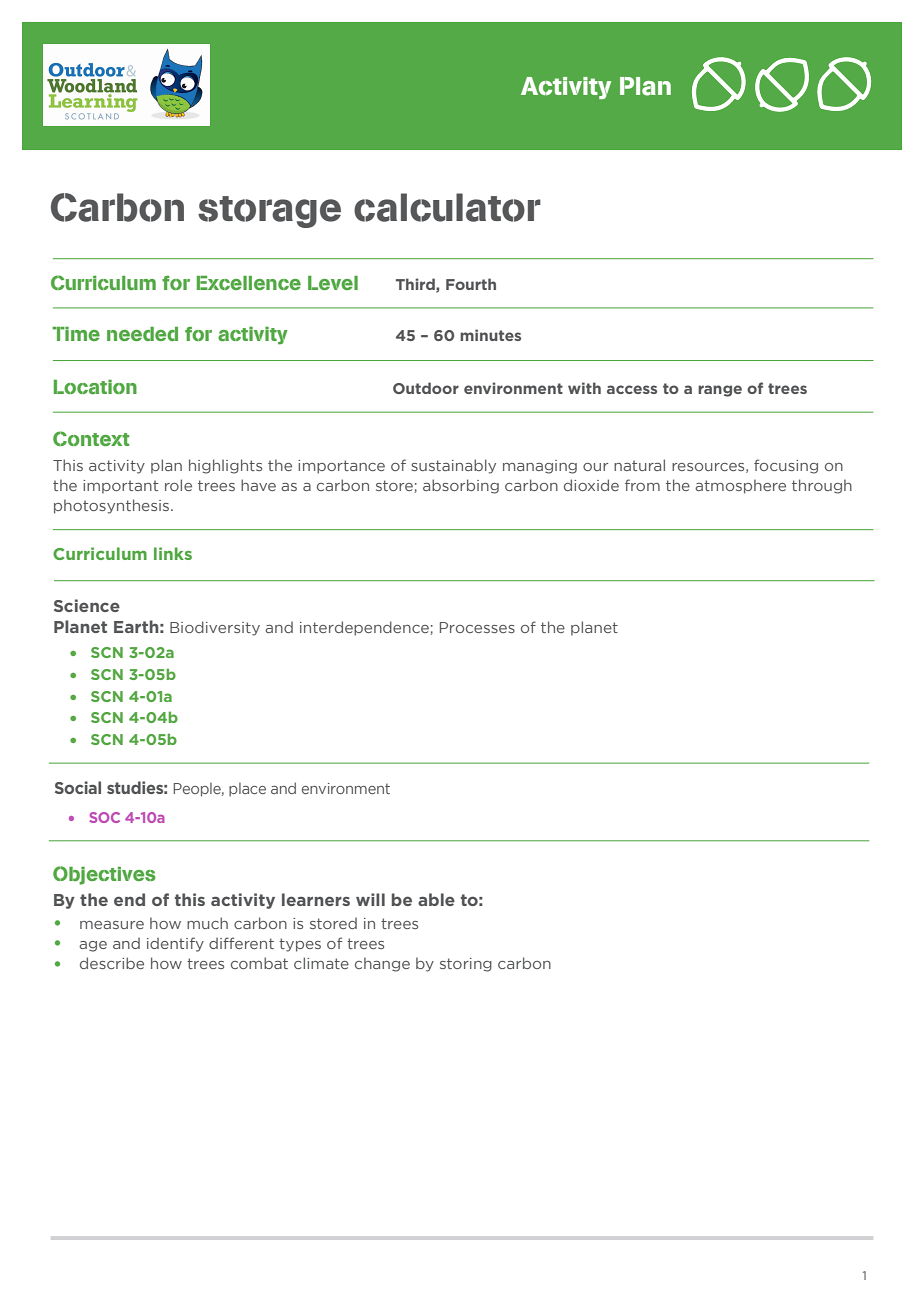 The height and width of the page is (1308, 924). Describe the element at coordinates (477, 627) in the page. I see `Processes` at that location.
